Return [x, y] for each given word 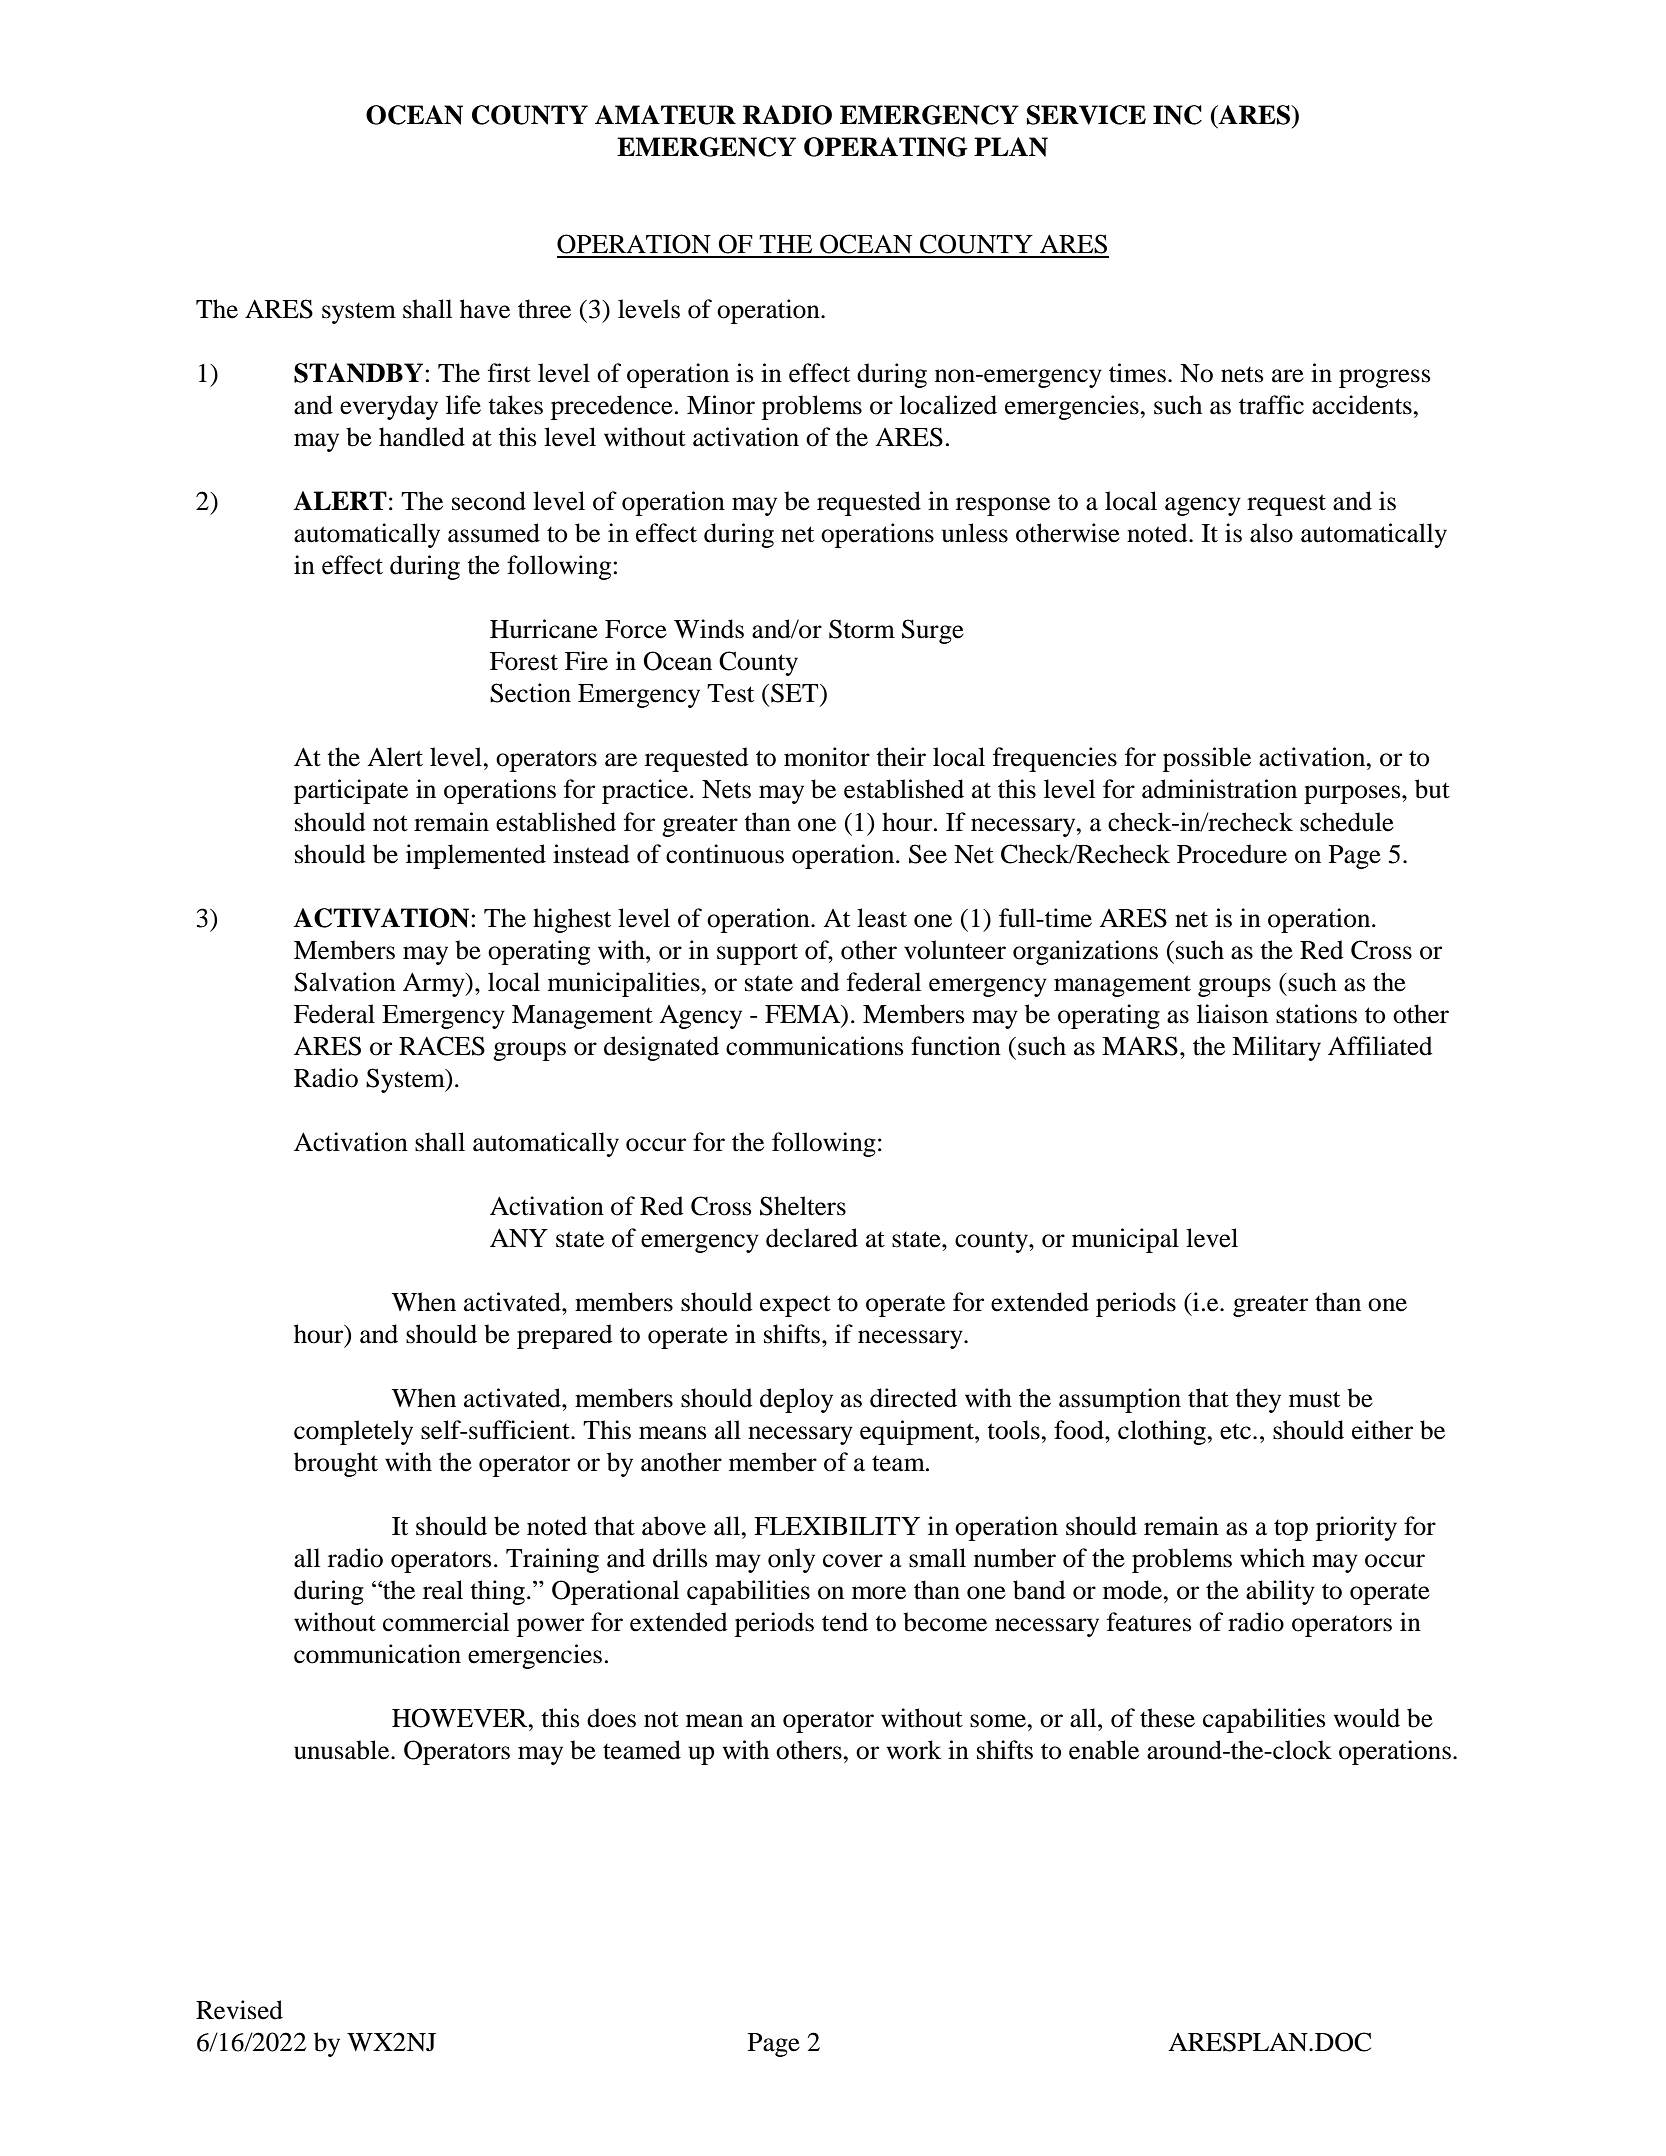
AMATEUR [665, 115]
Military [1276, 1048]
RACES [442, 1046]
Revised [239, 2010]
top [1291, 1530]
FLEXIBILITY [837, 1526]
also [1271, 533]
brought [336, 1464]
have [485, 309]
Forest [524, 661]
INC [1177, 115]
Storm [862, 629]
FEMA [804, 1014]
